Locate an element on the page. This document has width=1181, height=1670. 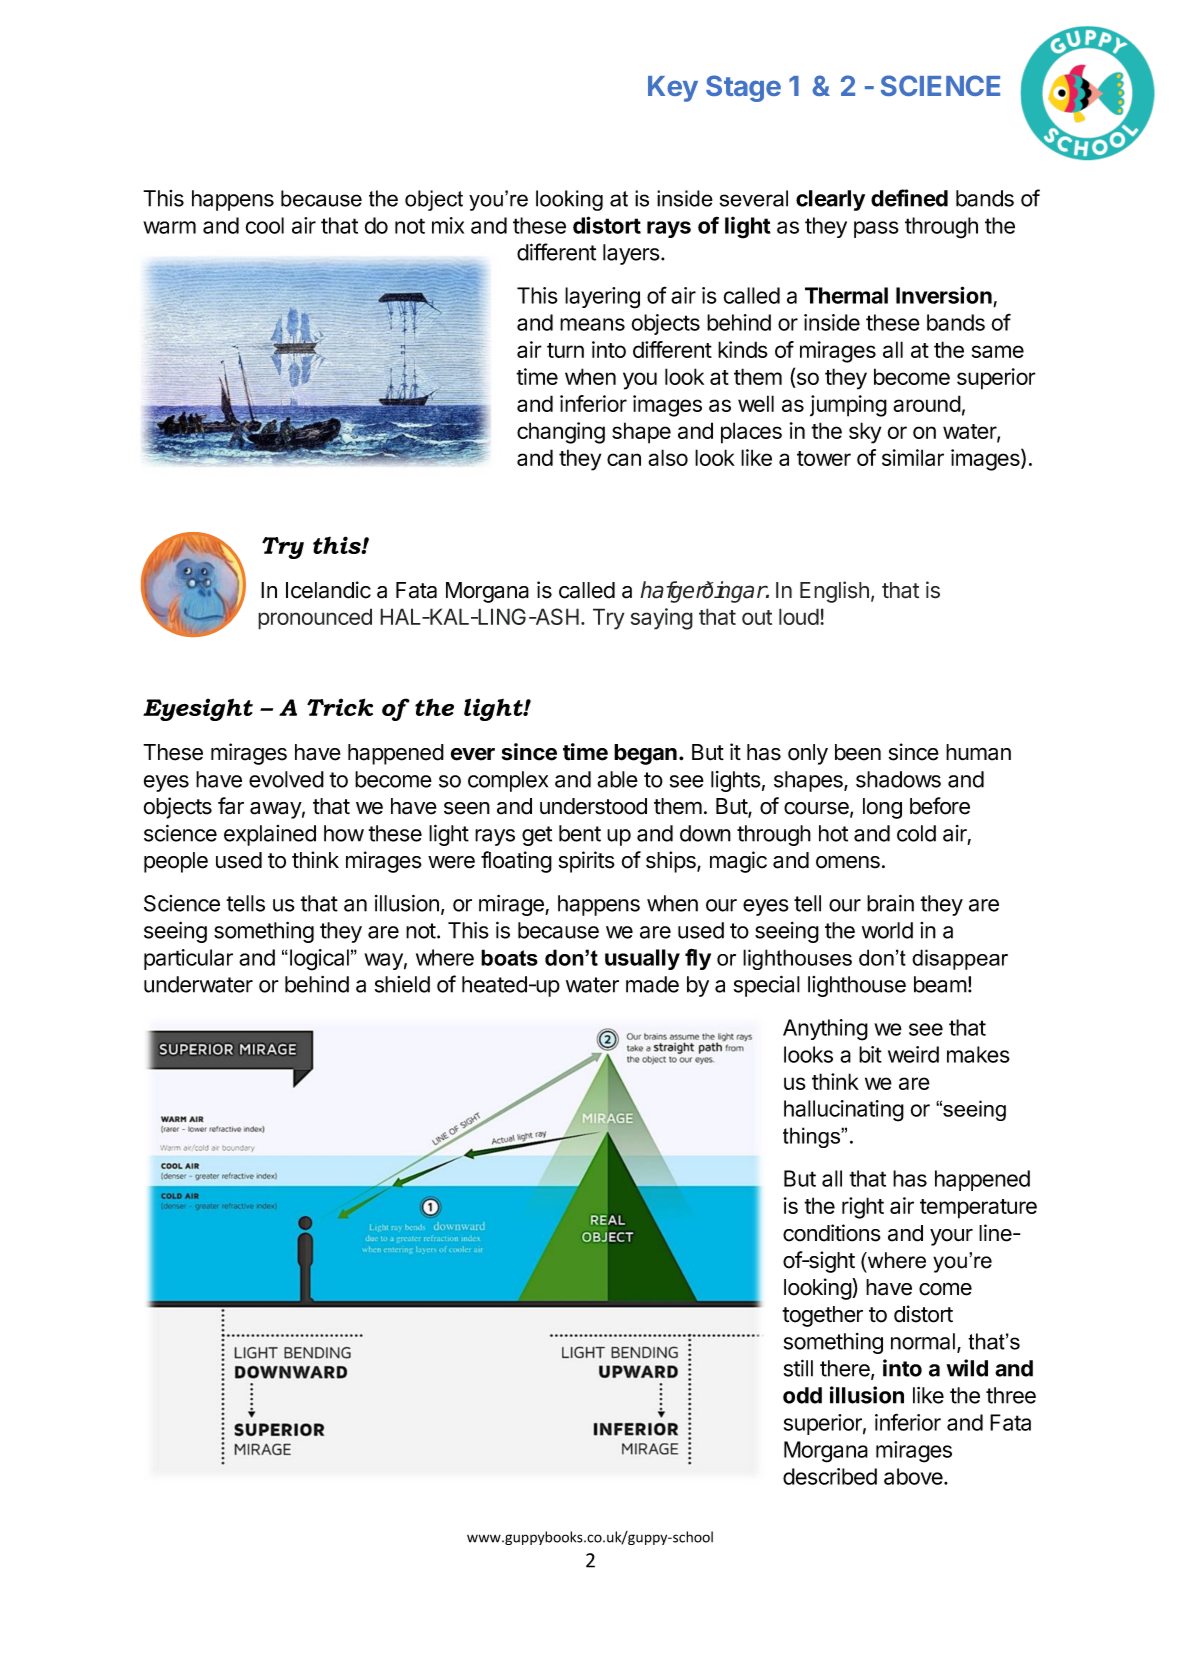
Key is located at coordinates (673, 89).
